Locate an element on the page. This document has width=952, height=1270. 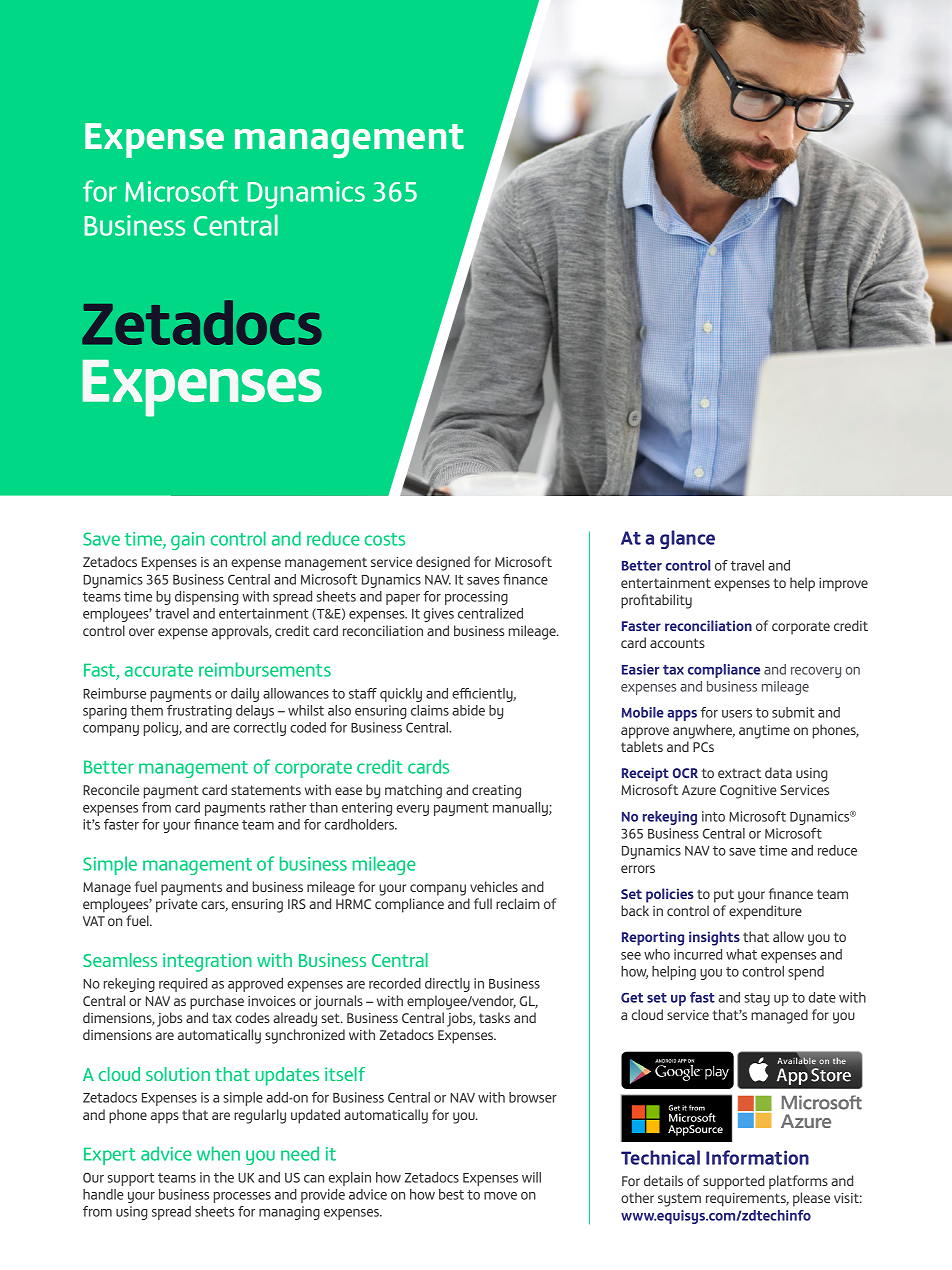
platforms is located at coordinates (798, 1182).
